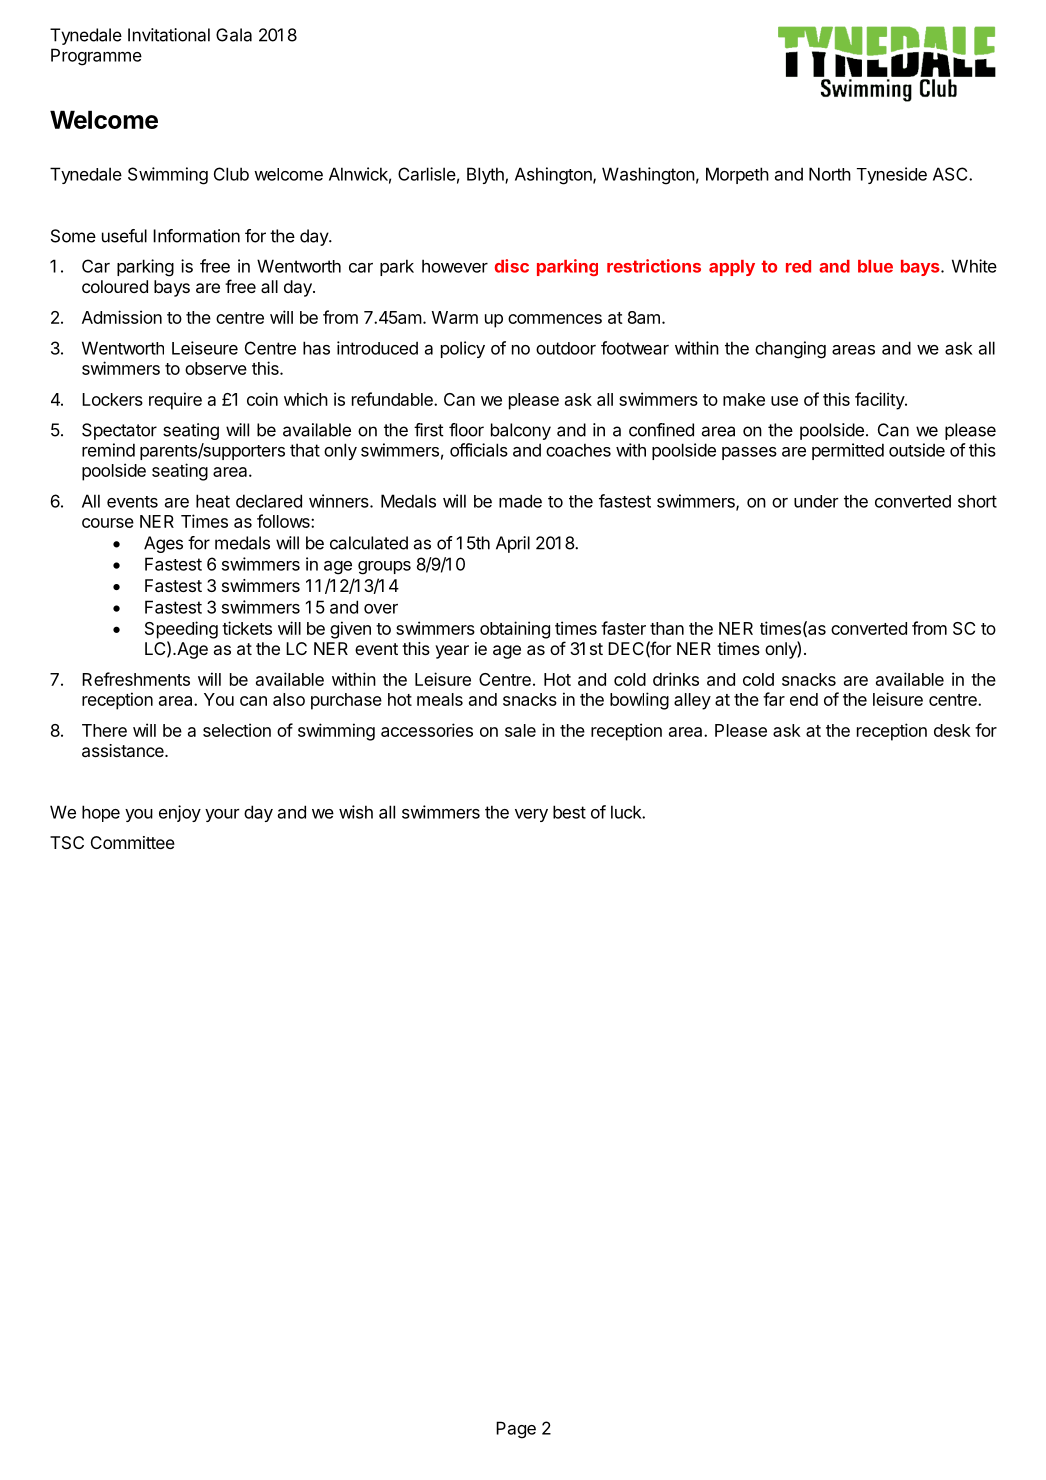 Image resolution: width=1046 pixels, height=1480 pixels. I want to click on Page, so click(516, 1430).
